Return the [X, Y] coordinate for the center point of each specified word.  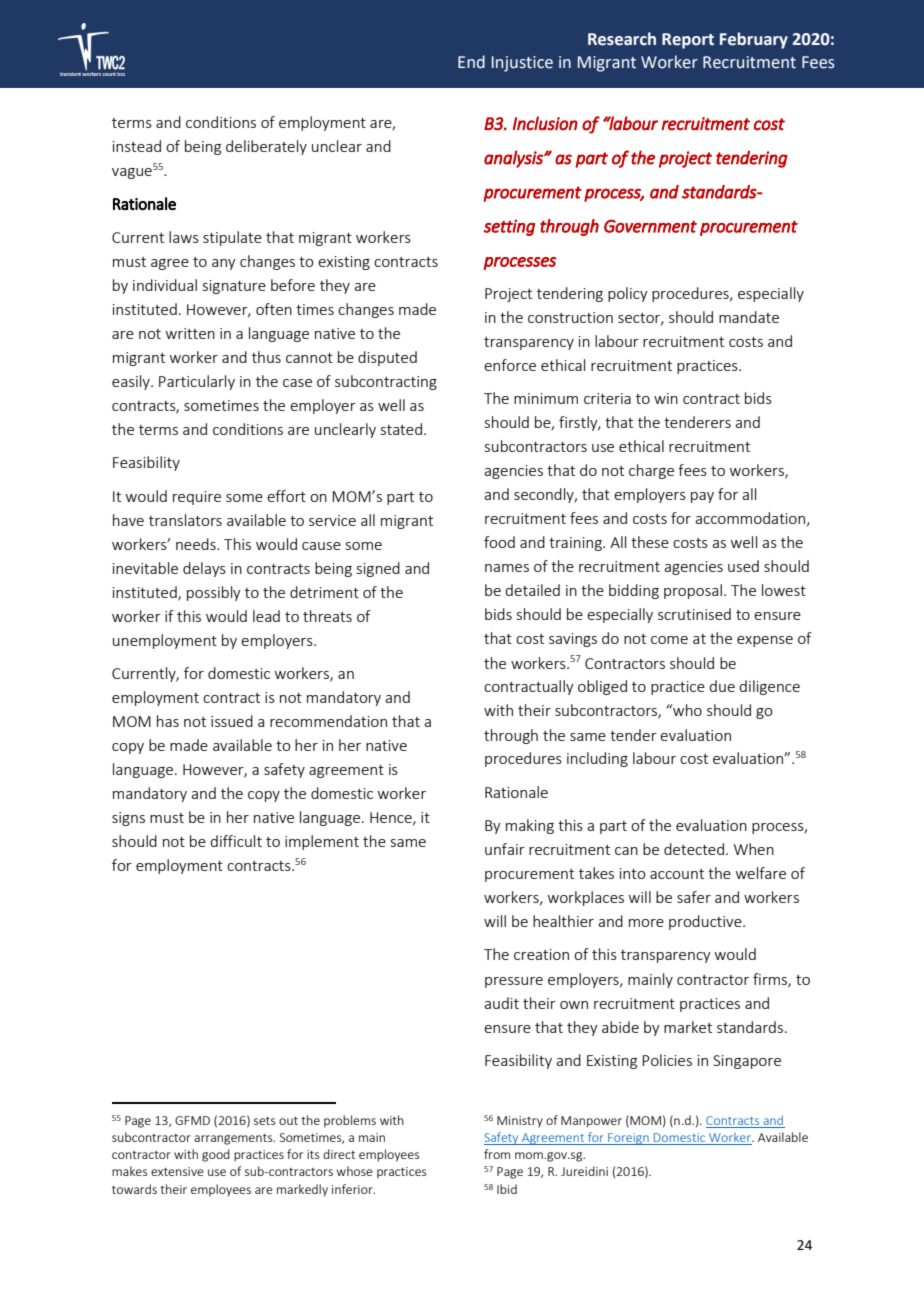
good [216, 1155]
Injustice [522, 64]
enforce [510, 365]
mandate [749, 317]
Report [688, 41]
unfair [505, 849]
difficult [236, 841]
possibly [214, 593]
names [507, 568]
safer [694, 897]
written [190, 333]
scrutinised [694, 614]
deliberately [266, 147]
